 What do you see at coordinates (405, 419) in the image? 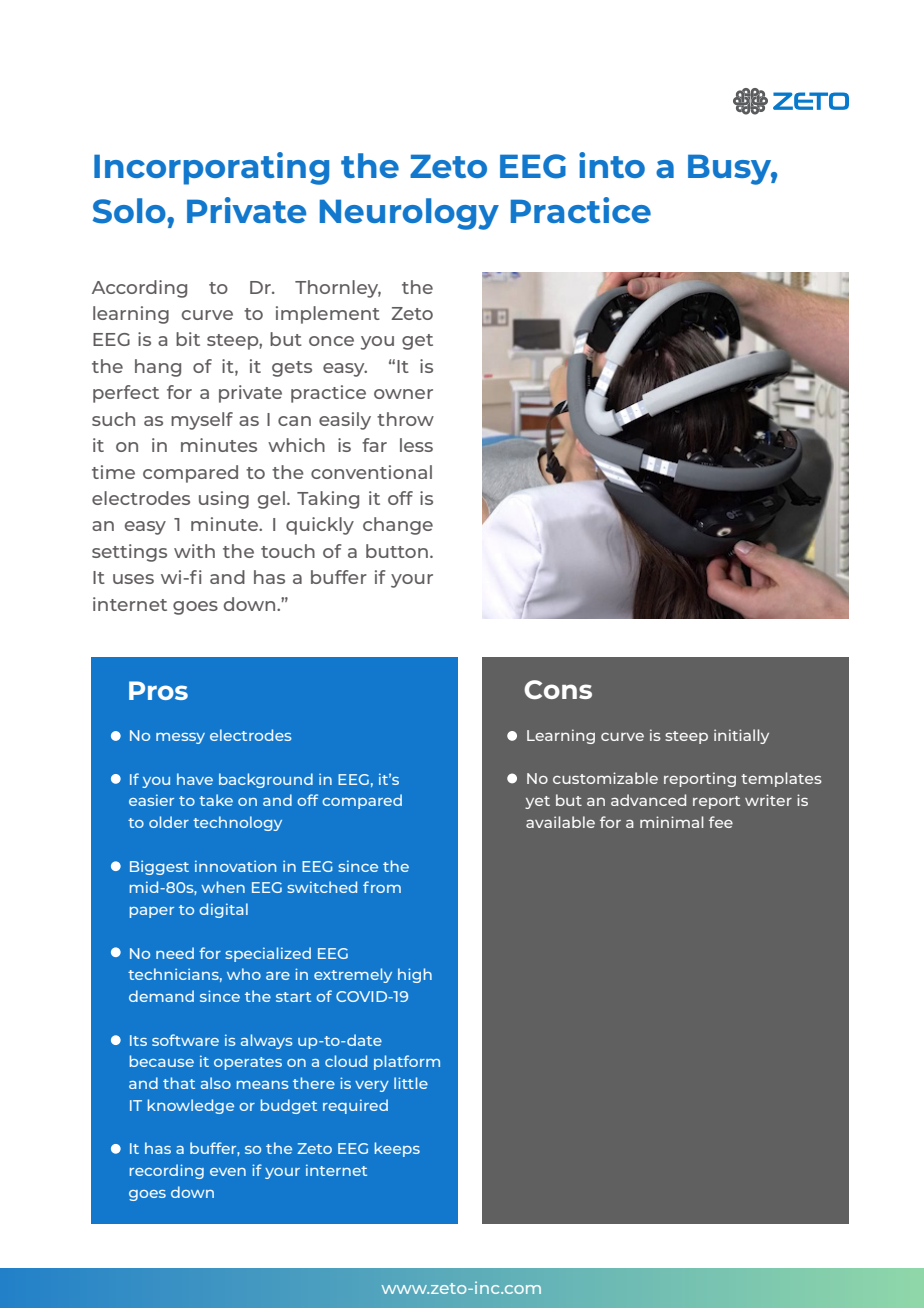
I see `throw` at bounding box center [405, 419].
